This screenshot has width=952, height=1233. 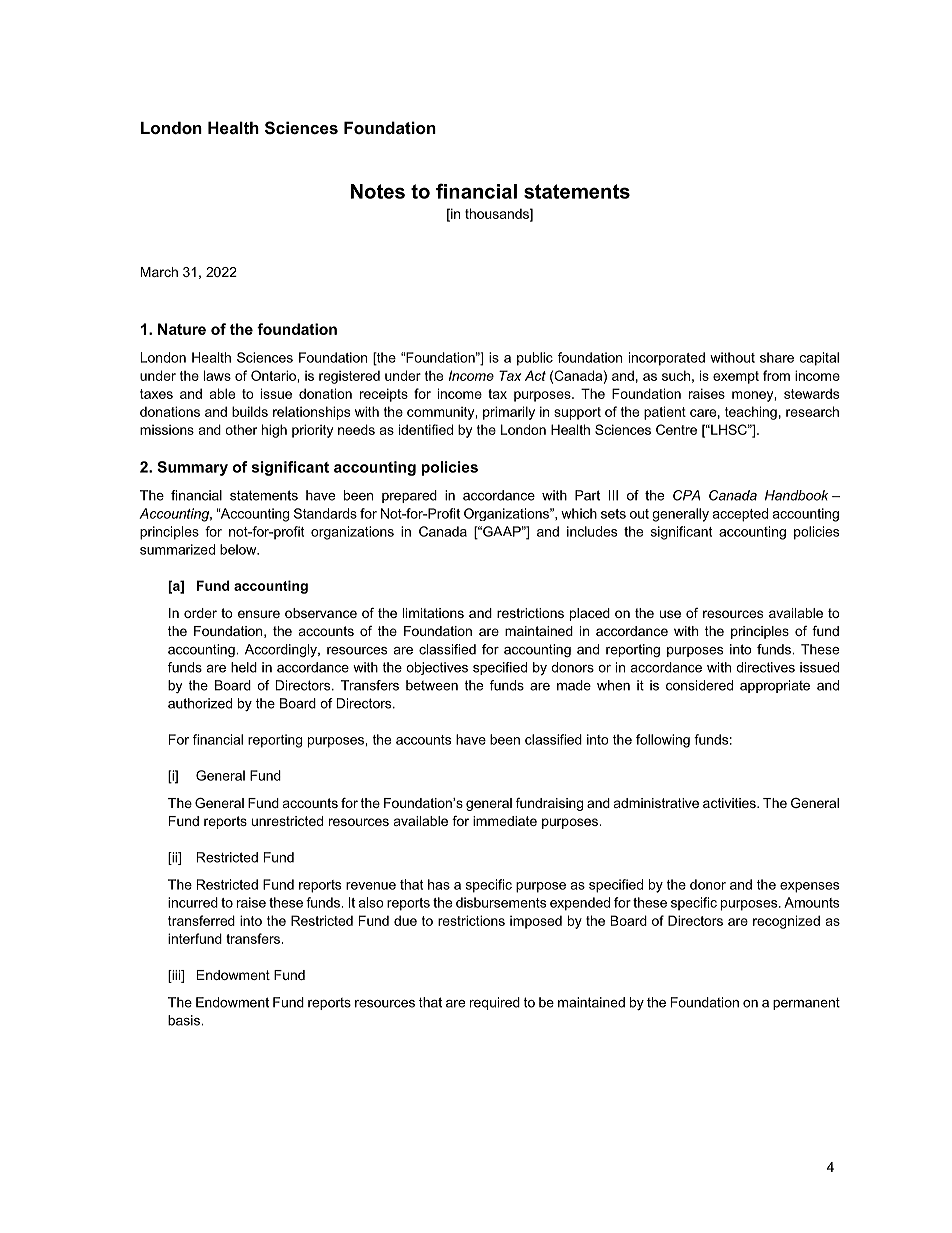 What do you see at coordinates (509, 413) in the screenshot?
I see `primarily` at bounding box center [509, 413].
